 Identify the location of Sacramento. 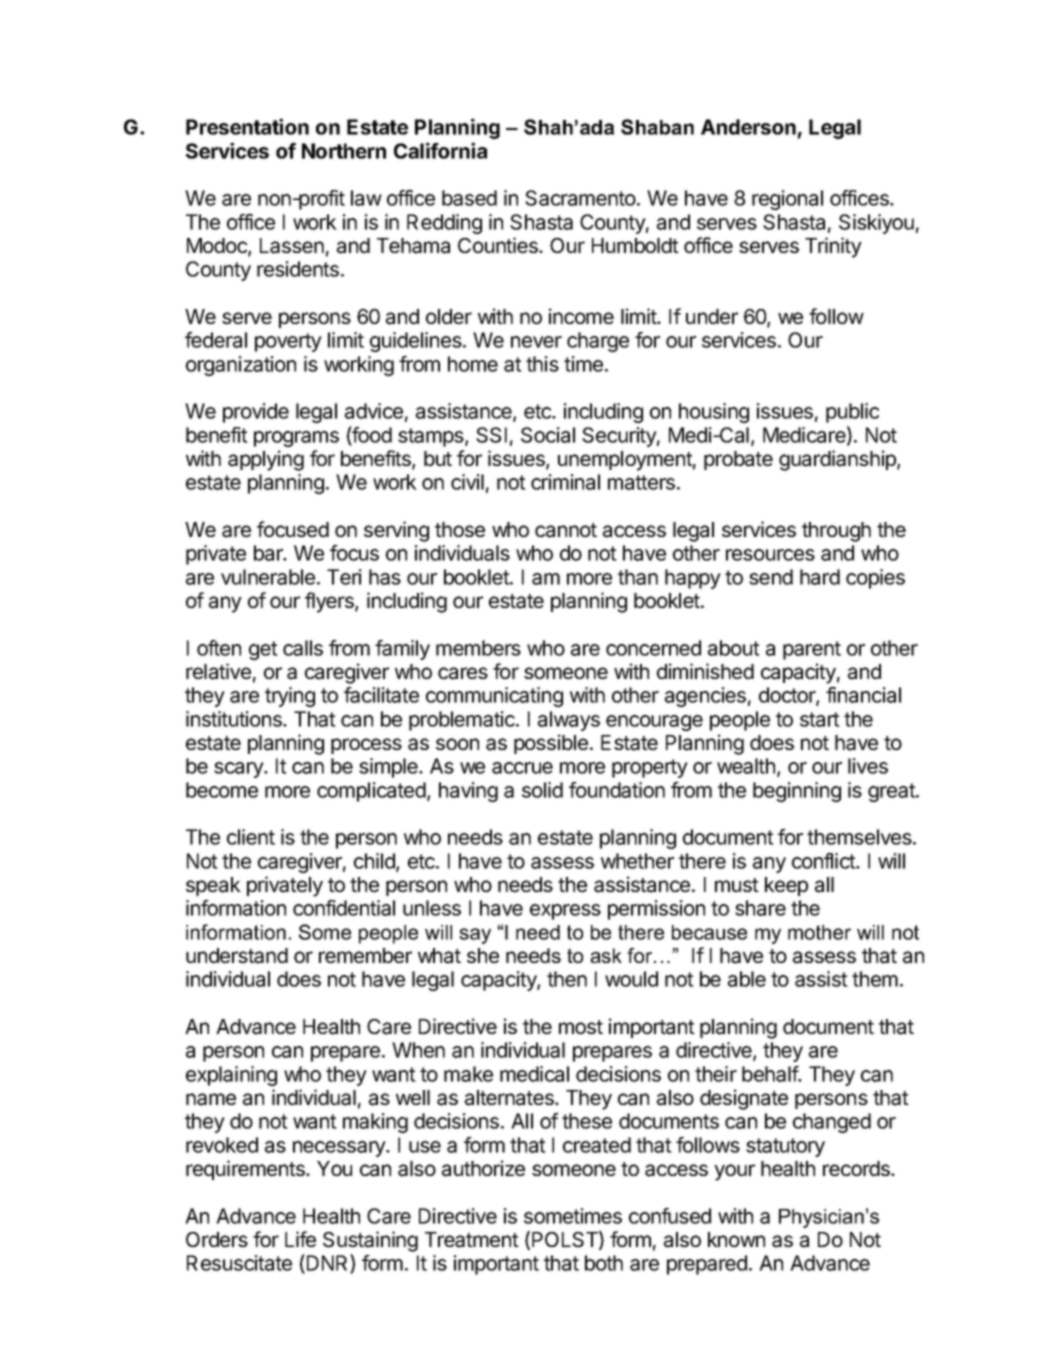
(581, 198).
